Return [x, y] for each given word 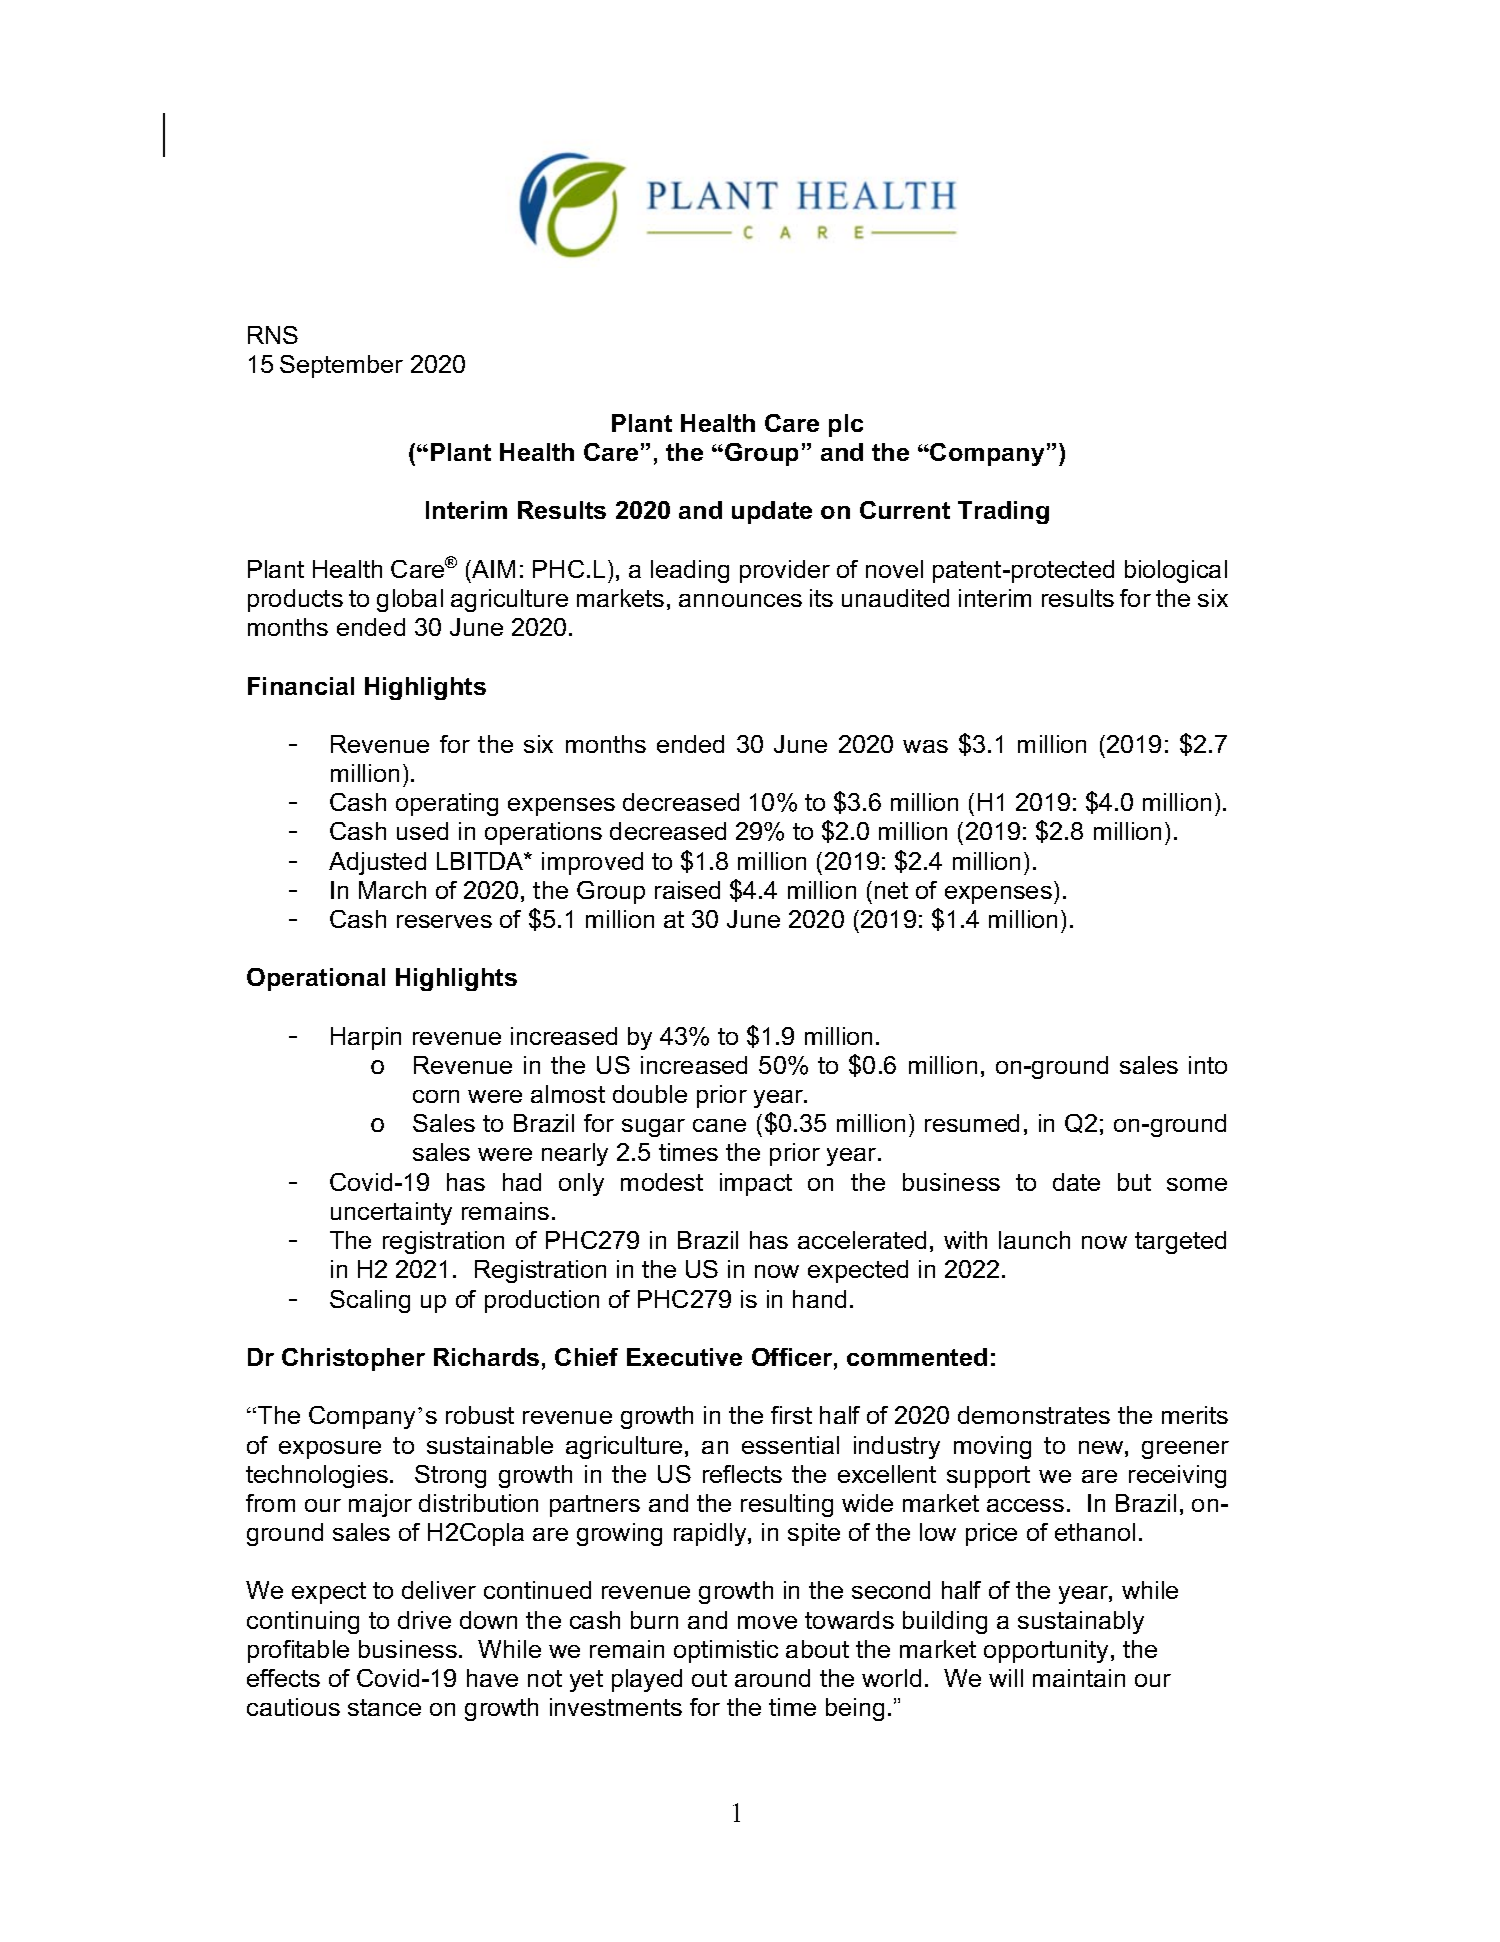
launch [1034, 1240]
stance [384, 1707]
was [925, 746]
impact [756, 1184]
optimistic [726, 1651]
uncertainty [391, 1213]
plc [846, 425]
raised [687, 890]
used [422, 831]
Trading [1003, 512]
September [341, 366]
